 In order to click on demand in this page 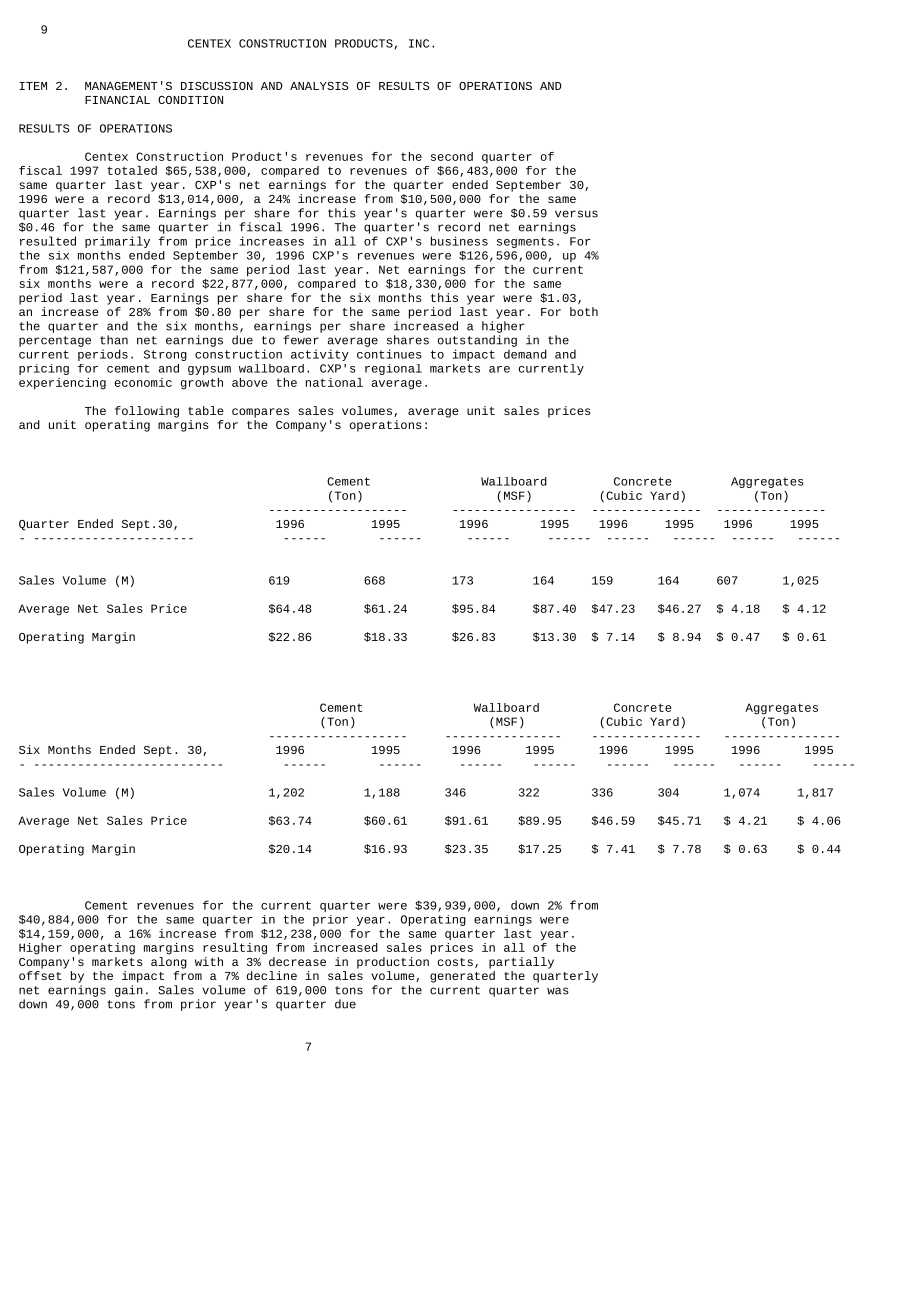, I will do `click(525, 354)`.
